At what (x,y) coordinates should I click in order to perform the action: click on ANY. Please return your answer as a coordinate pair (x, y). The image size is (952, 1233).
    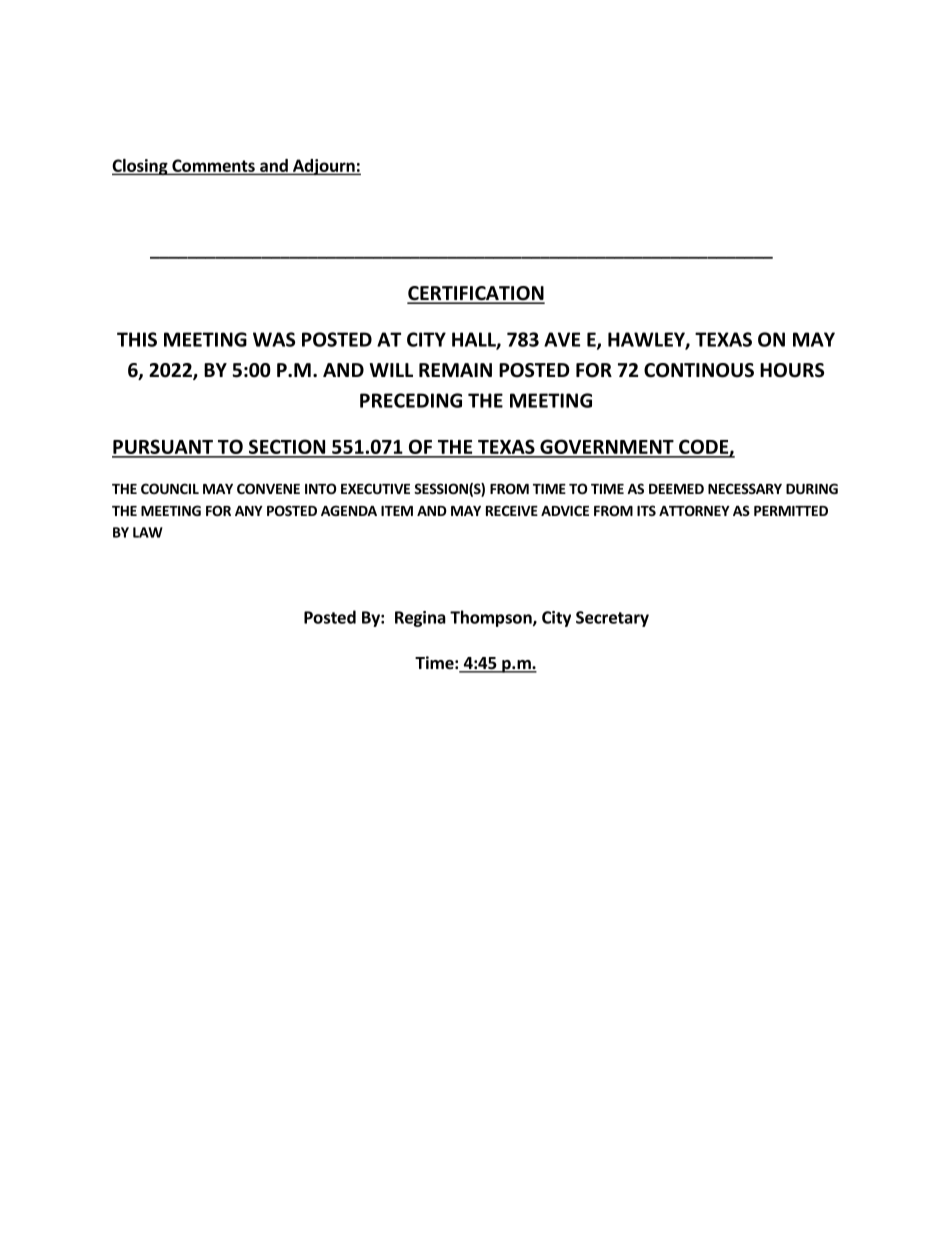
    Looking at the image, I should click on (249, 511).
